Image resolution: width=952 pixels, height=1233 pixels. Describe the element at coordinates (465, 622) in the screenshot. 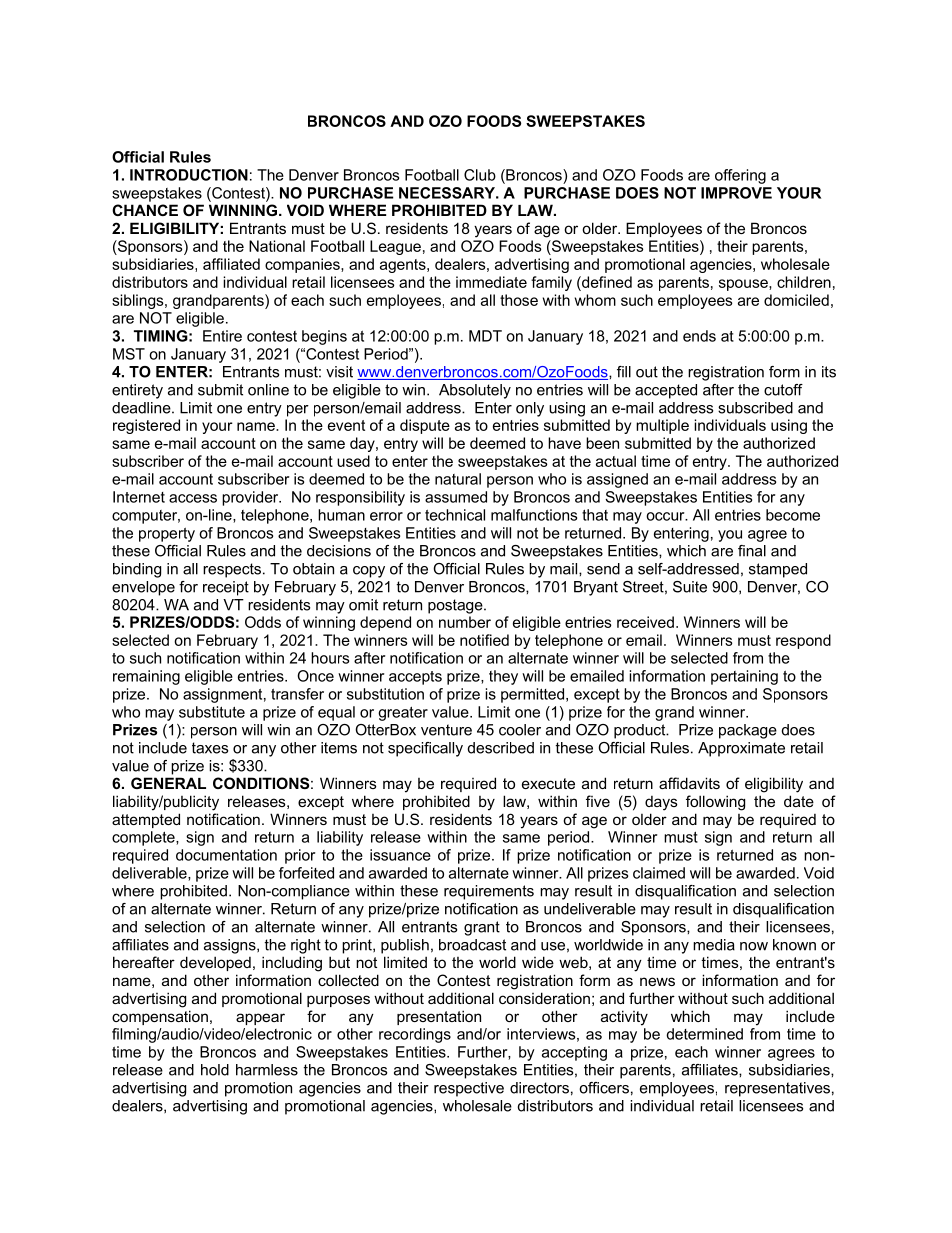

I see `number` at that location.
